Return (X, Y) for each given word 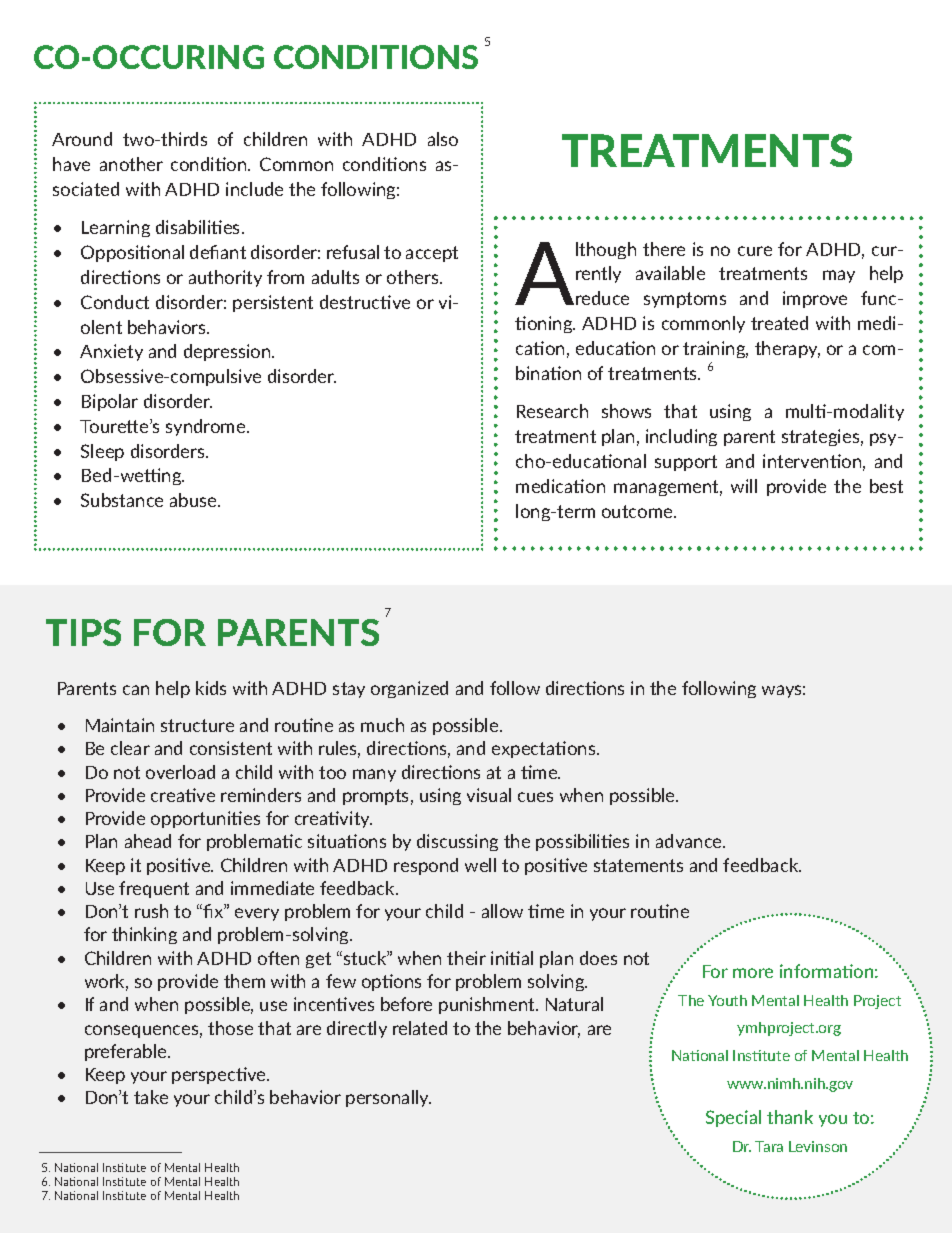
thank (790, 1117)
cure (755, 251)
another (131, 164)
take (151, 1097)
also (443, 139)
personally (388, 1098)
